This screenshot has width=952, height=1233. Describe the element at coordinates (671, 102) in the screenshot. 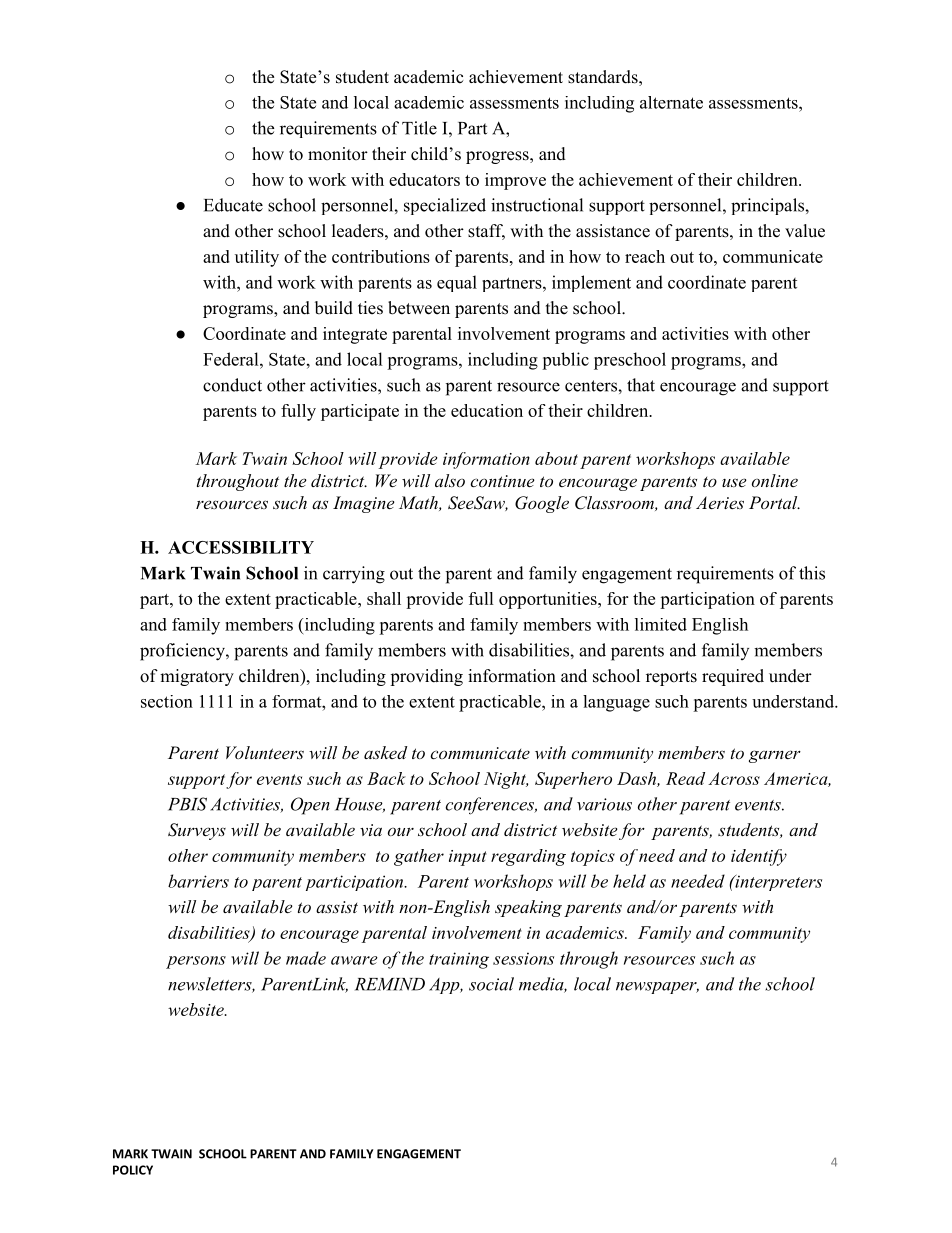

I see `alternate` at that location.
